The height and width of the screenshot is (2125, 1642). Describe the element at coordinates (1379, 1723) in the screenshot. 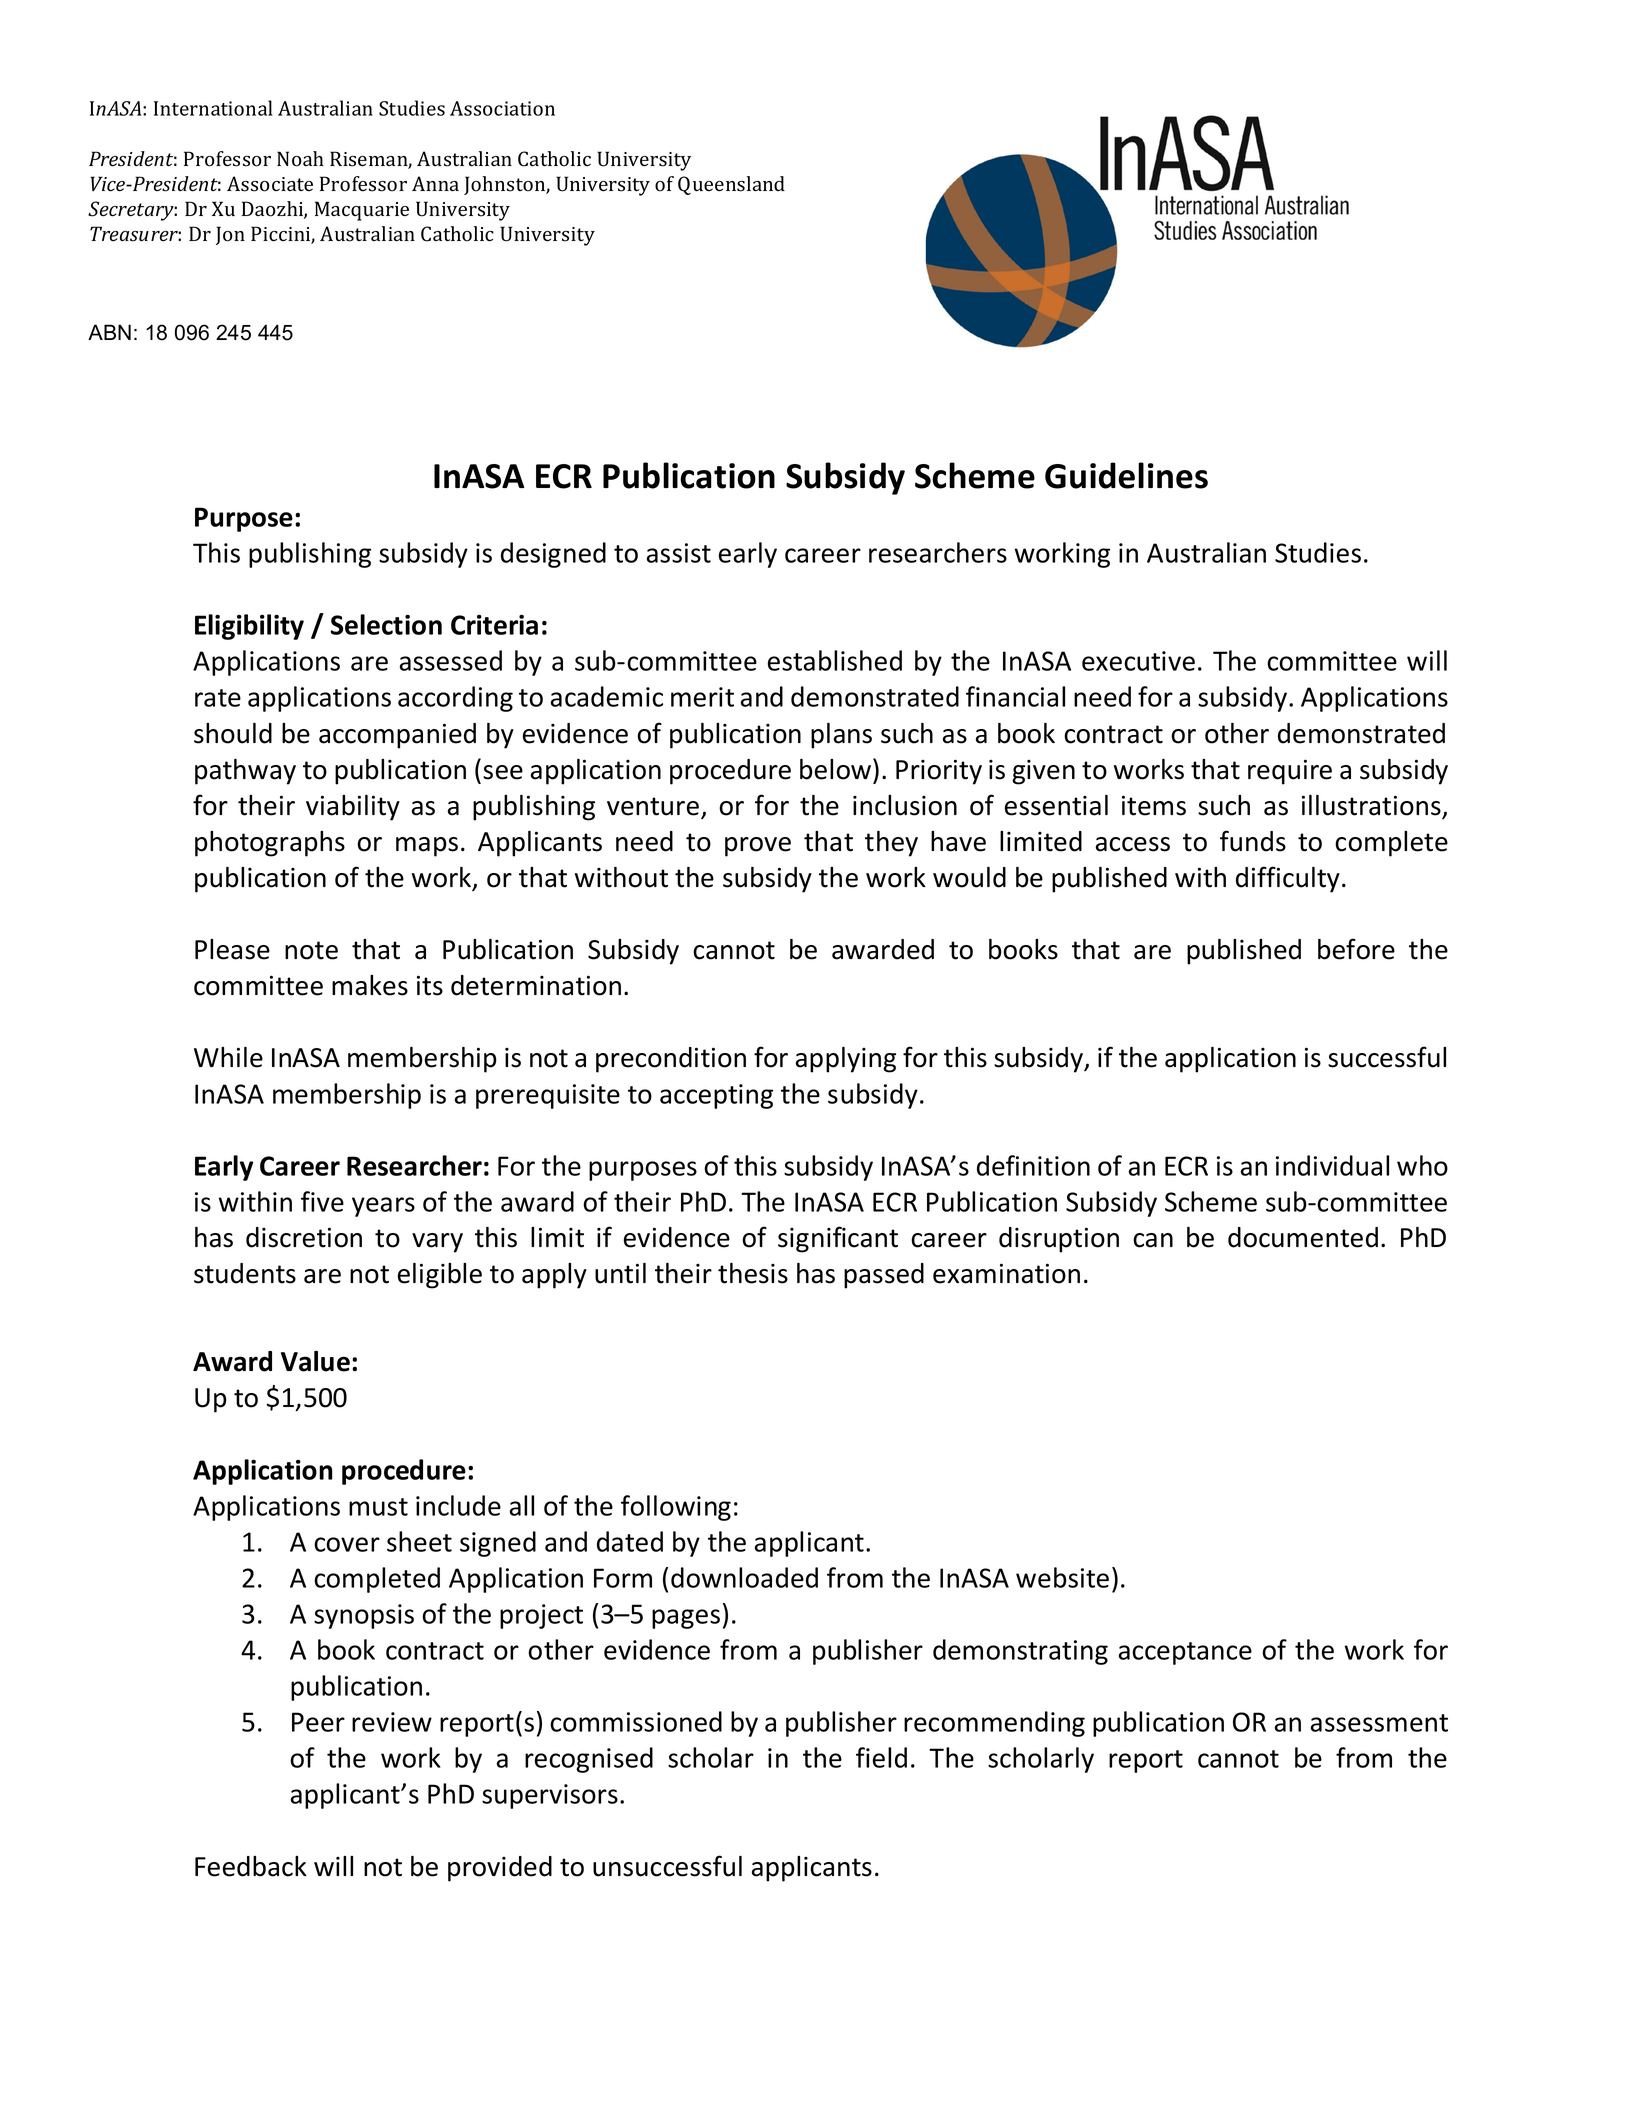

I see `assessment` at that location.
